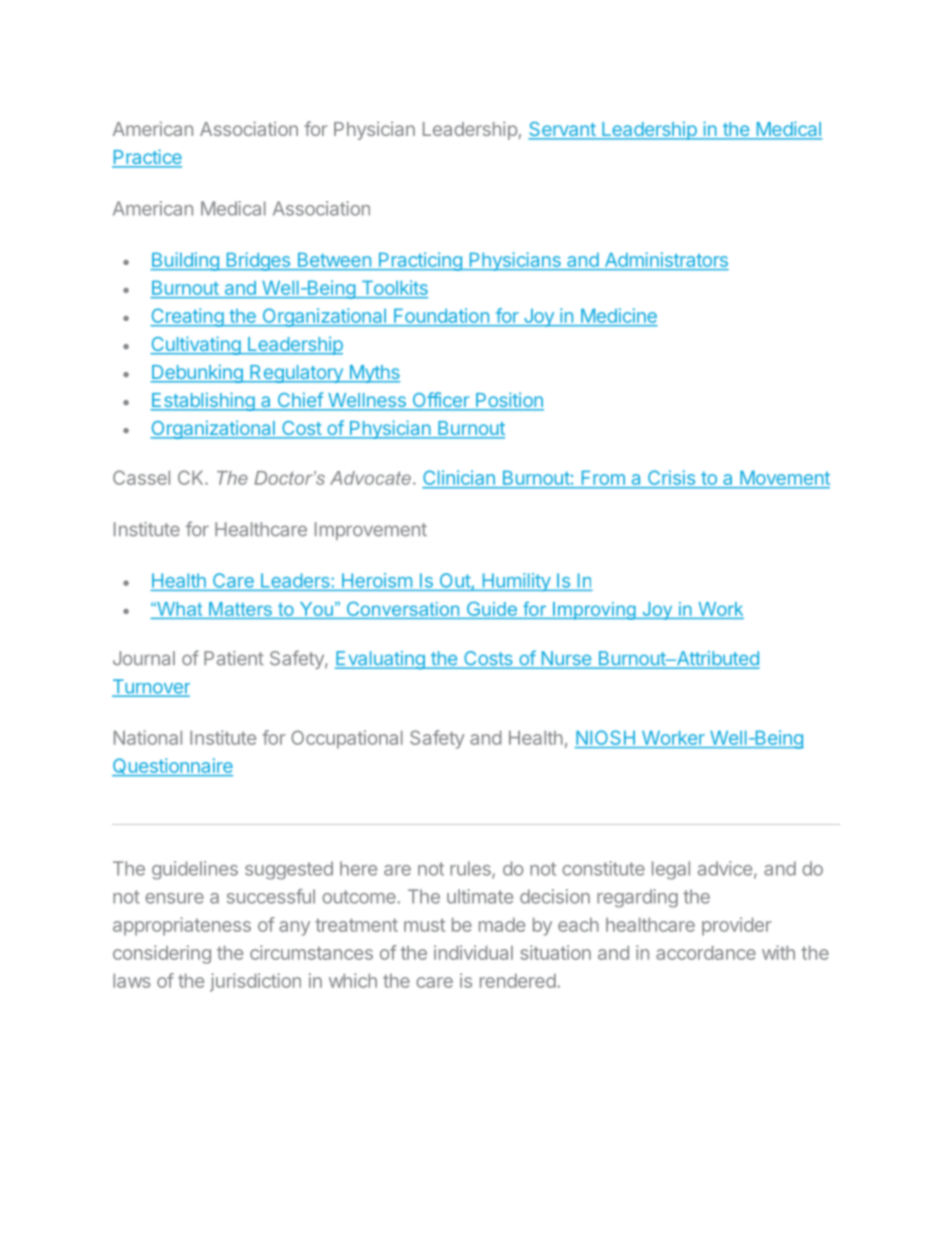 Image resolution: width=952 pixels, height=1233 pixels. I want to click on legal, so click(671, 870).
